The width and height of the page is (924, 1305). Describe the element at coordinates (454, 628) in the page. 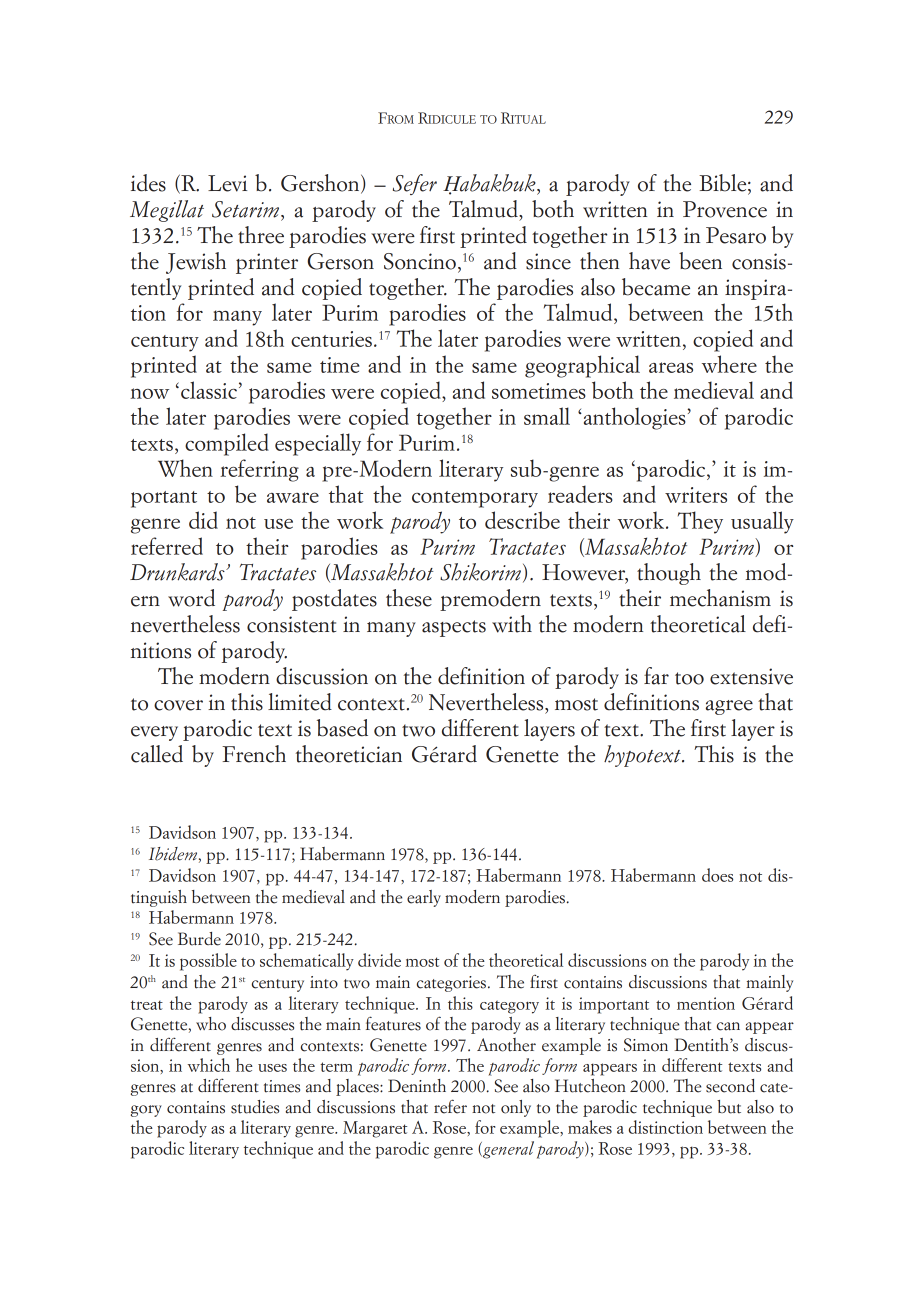

I see `aspects` at that location.
